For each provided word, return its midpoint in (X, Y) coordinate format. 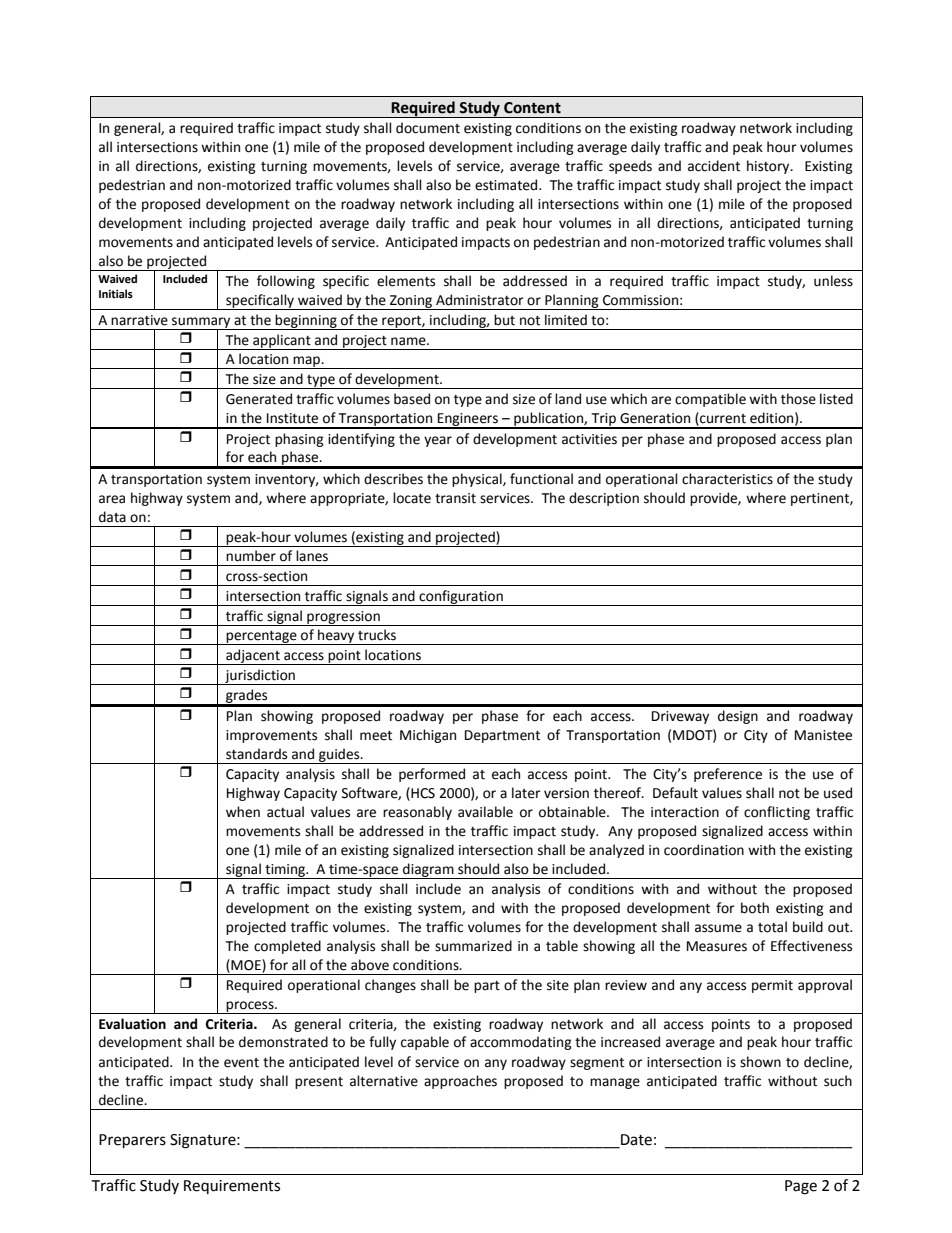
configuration (461, 598)
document (428, 128)
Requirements (232, 1187)
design (738, 717)
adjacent (253, 657)
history (769, 167)
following (286, 282)
